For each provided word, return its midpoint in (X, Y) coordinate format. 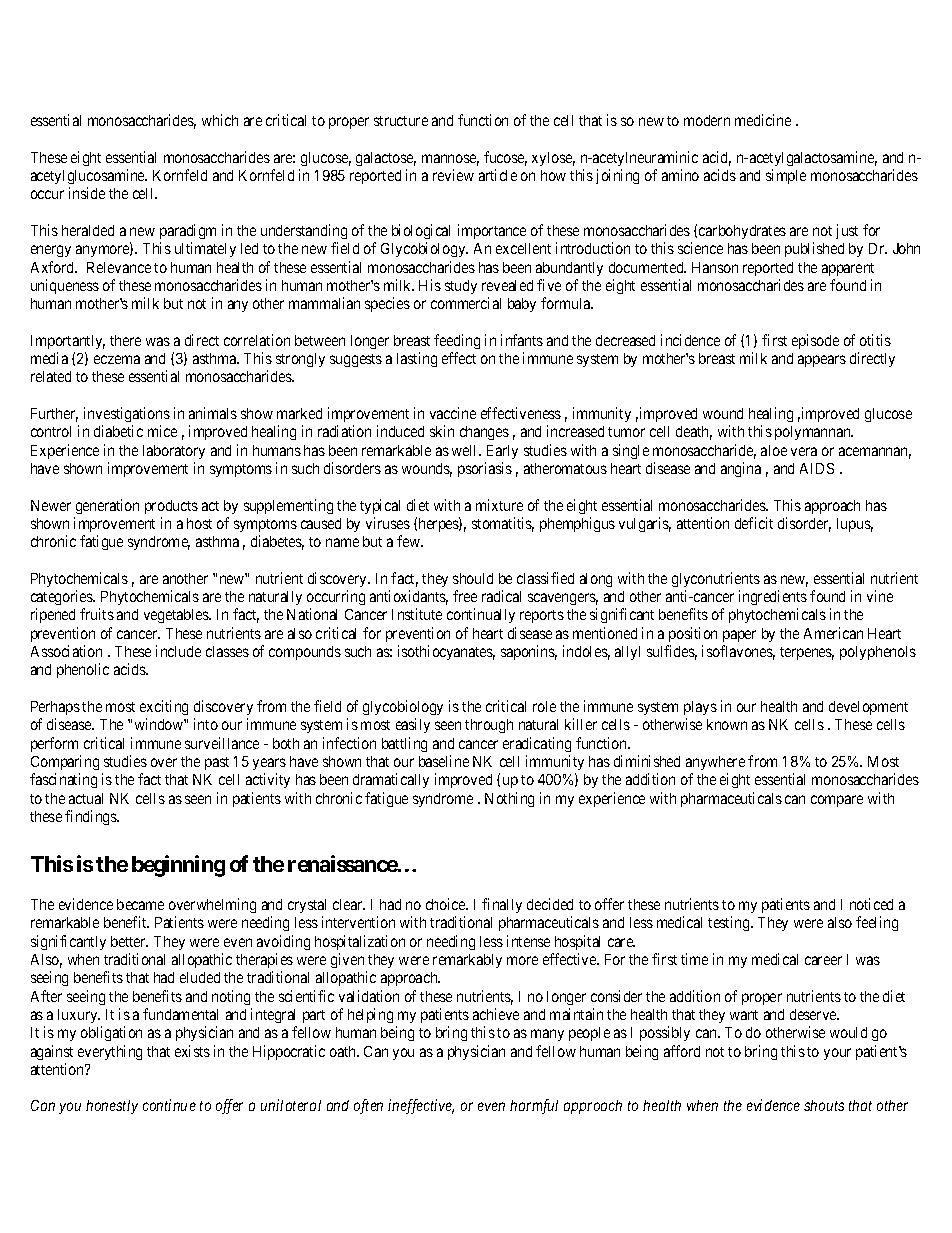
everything (110, 1052)
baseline (444, 761)
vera (804, 451)
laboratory (174, 452)
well (466, 450)
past (217, 763)
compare (837, 801)
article (498, 175)
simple (786, 176)
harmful (534, 1106)
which (220, 120)
